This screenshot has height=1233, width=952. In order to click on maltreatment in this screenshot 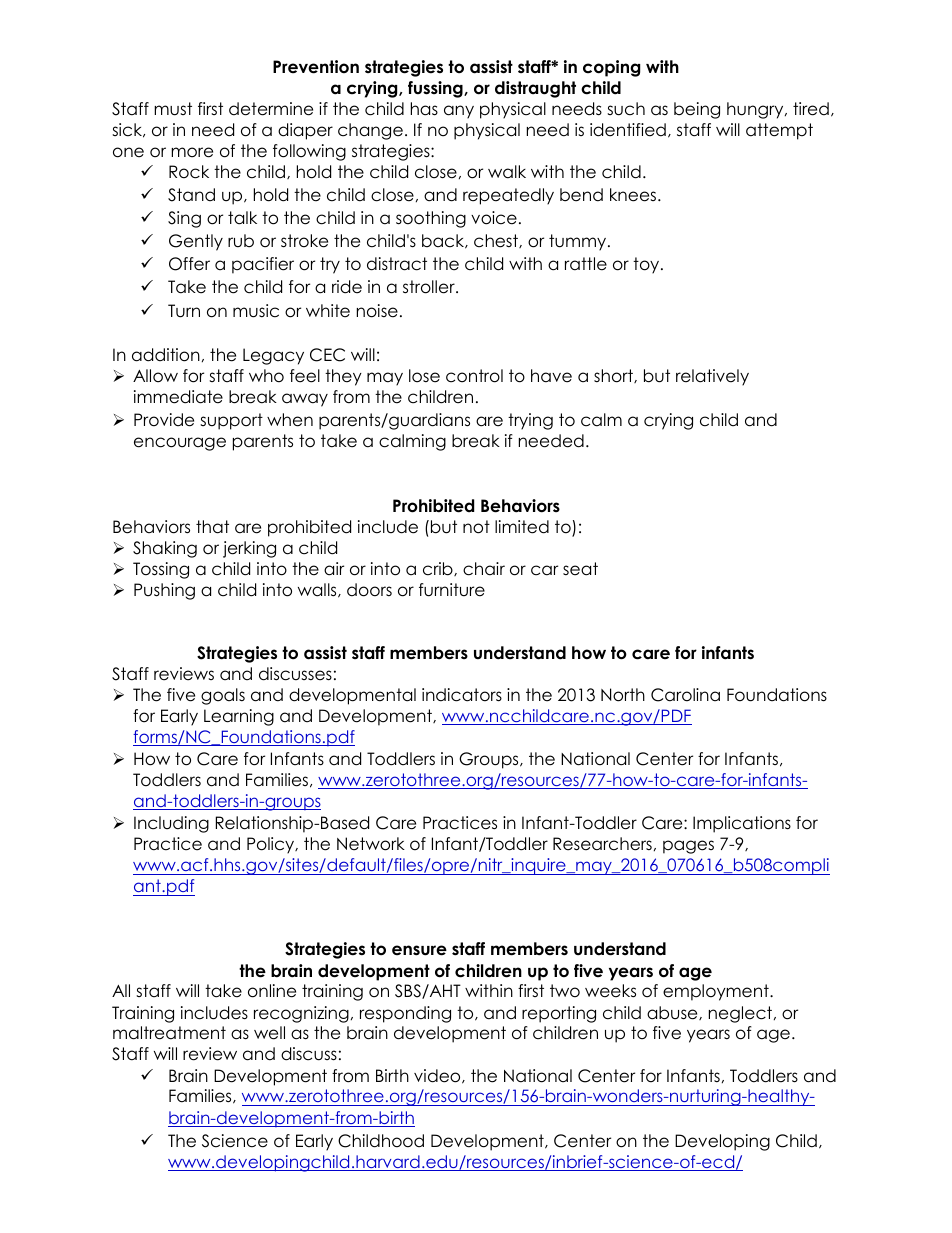, I will do `click(169, 1033)`.
